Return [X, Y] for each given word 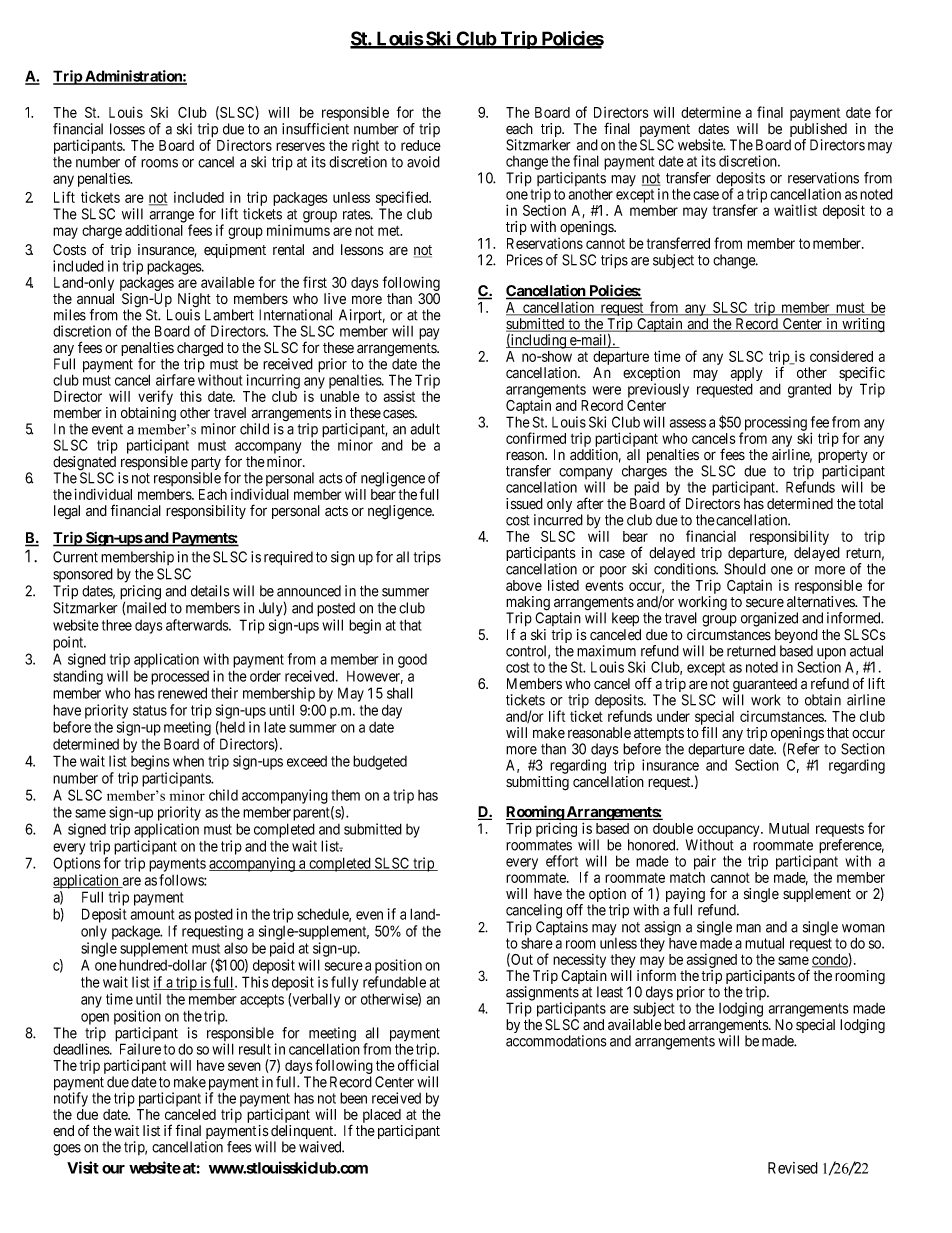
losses [127, 129]
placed [382, 1117]
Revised [793, 1168]
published [818, 131]
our [113, 1169]
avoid [423, 162]
